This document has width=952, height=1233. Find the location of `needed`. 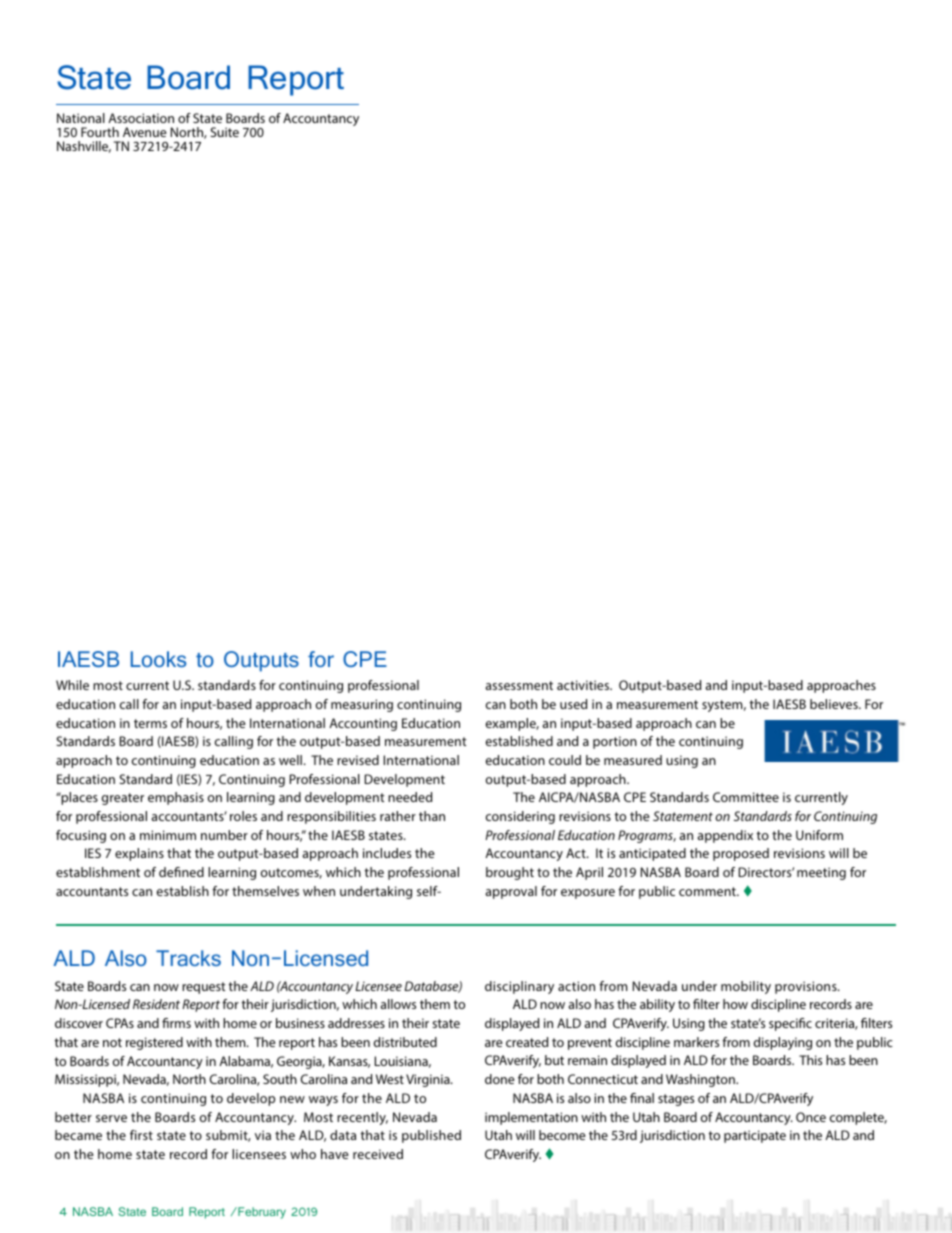

needed is located at coordinates (410, 797).
